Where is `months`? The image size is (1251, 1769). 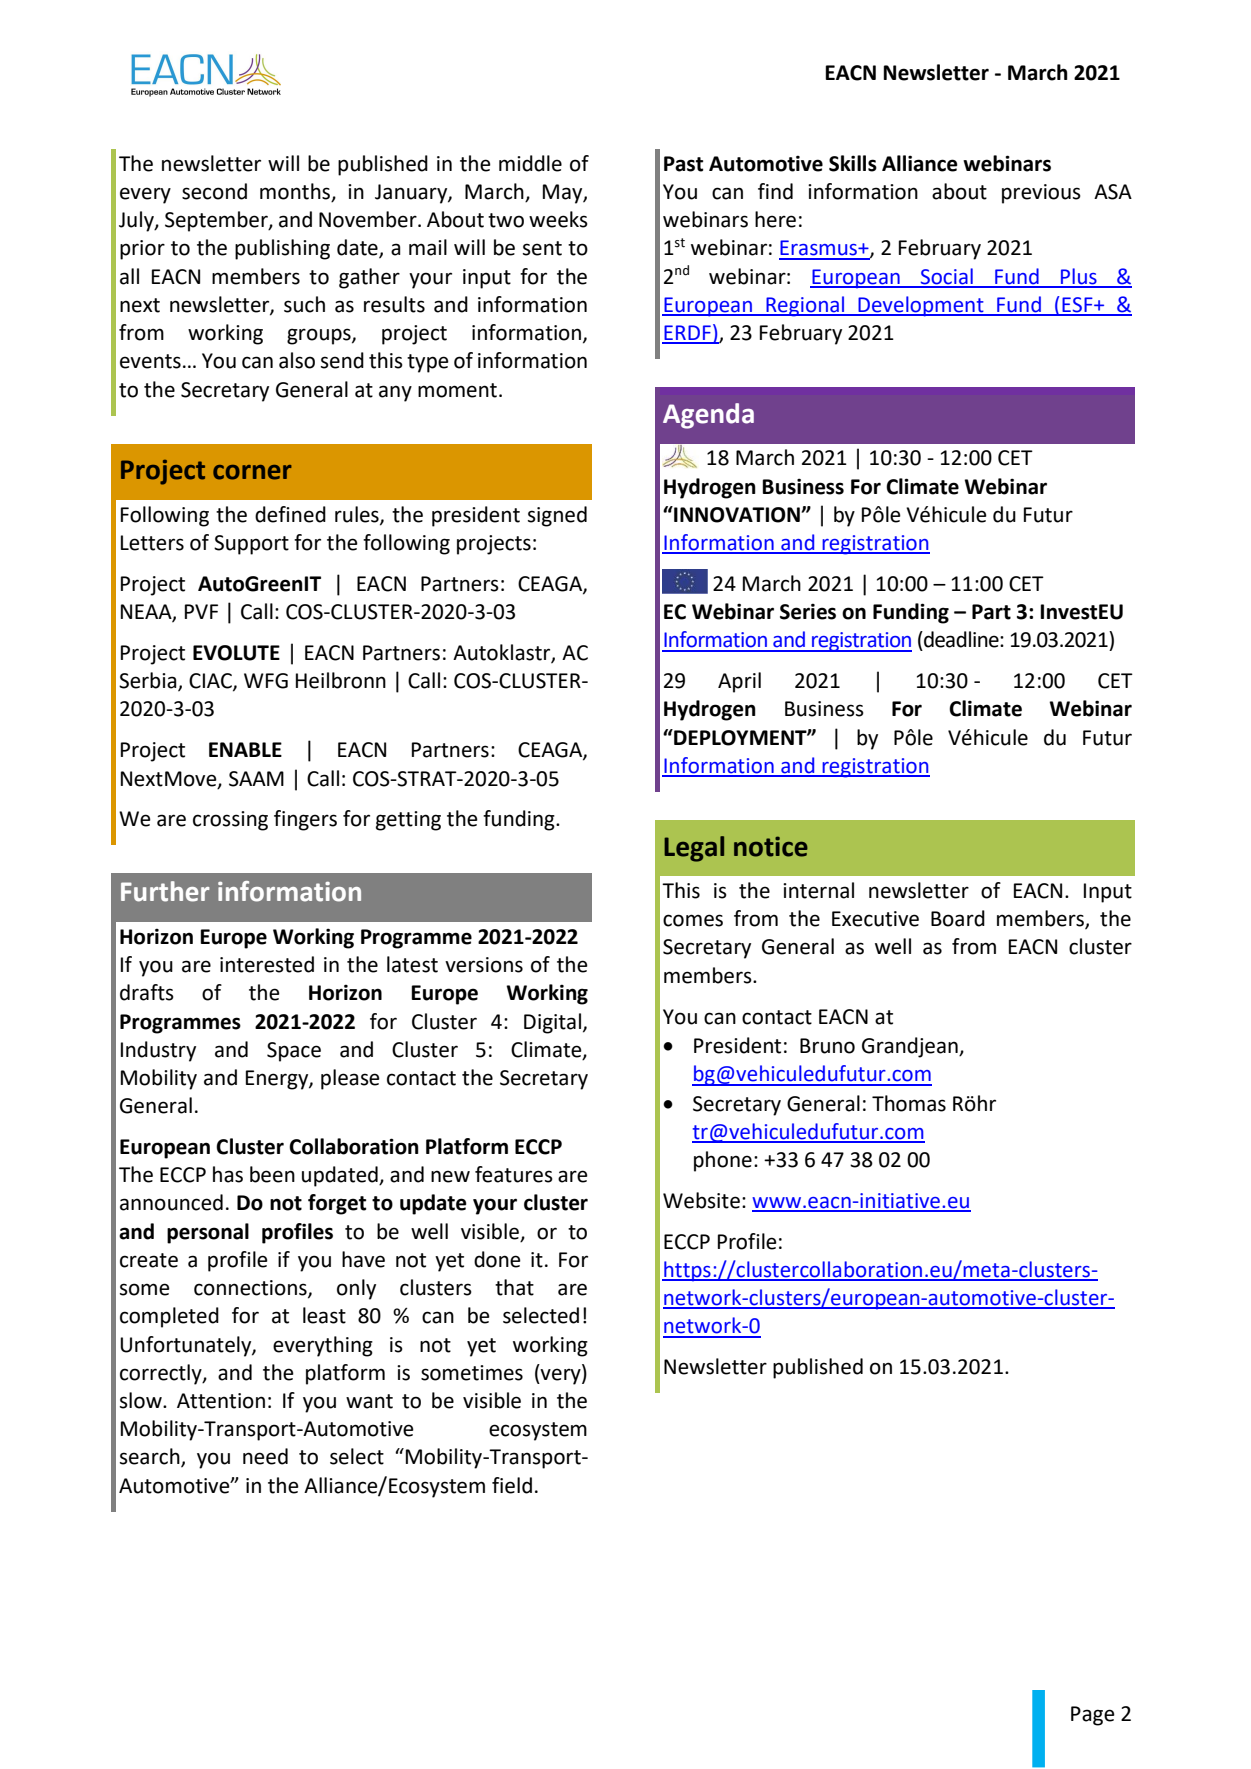 months is located at coordinates (296, 192).
